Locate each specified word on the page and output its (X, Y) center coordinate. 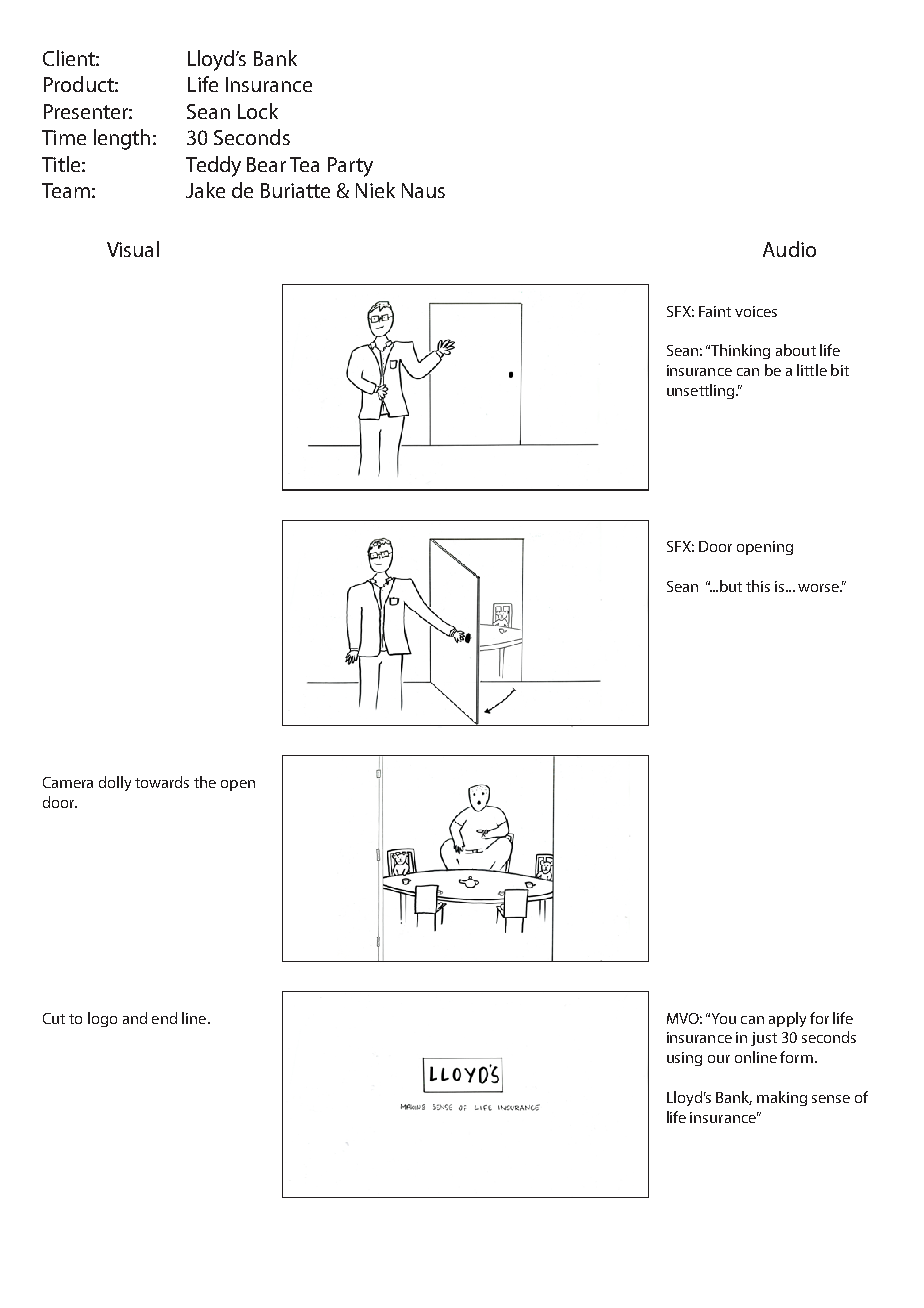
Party (350, 167)
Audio (789, 249)
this (758, 586)
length (122, 139)
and (135, 1018)
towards (162, 782)
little (812, 370)
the (205, 782)
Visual (133, 249)
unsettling (702, 391)
